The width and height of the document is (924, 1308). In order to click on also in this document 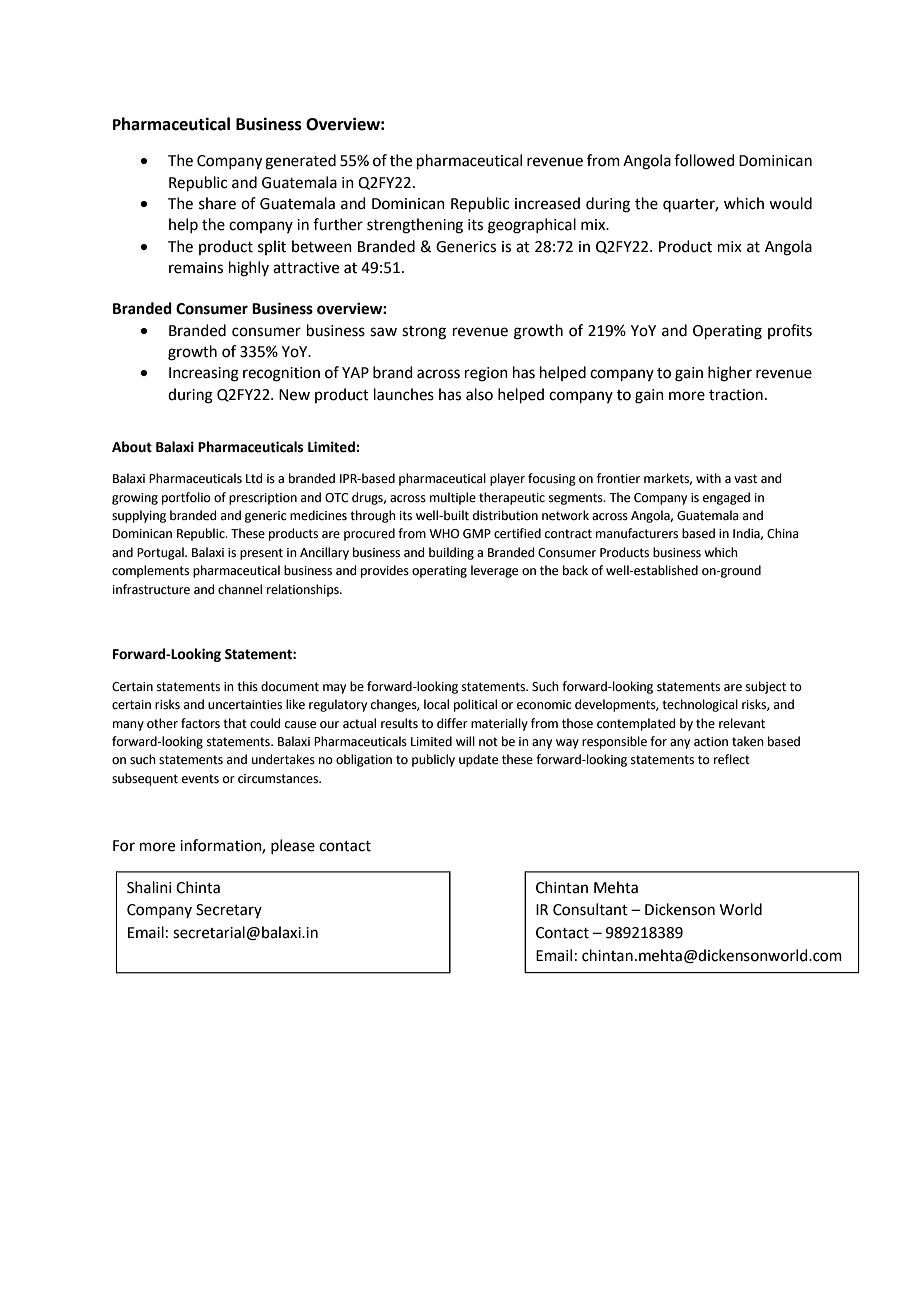, I will do `click(479, 394)`.
